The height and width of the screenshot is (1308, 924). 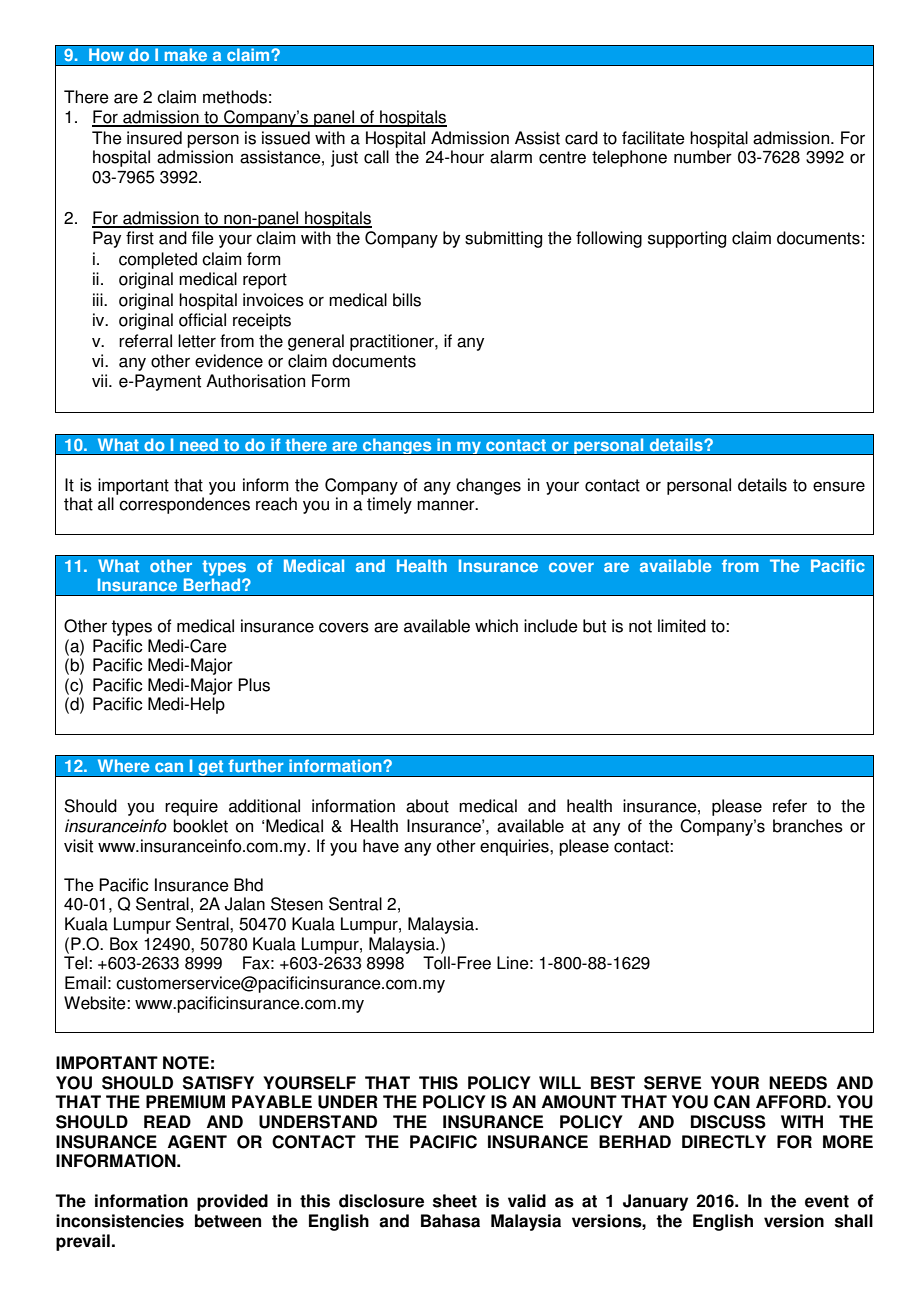 What do you see at coordinates (703, 157) in the screenshot?
I see `number` at bounding box center [703, 157].
